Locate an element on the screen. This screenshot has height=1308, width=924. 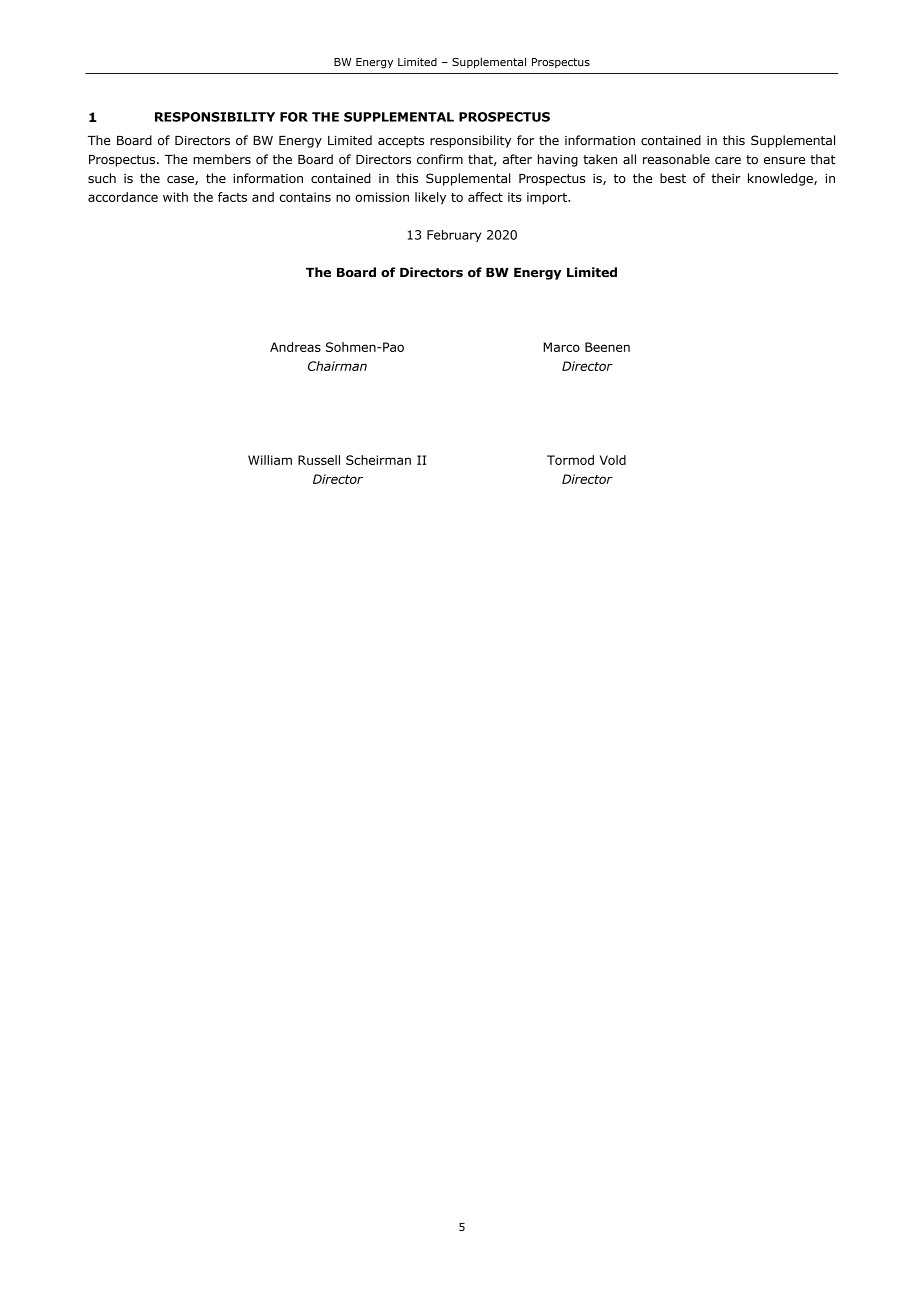
import is located at coordinates (548, 198).
